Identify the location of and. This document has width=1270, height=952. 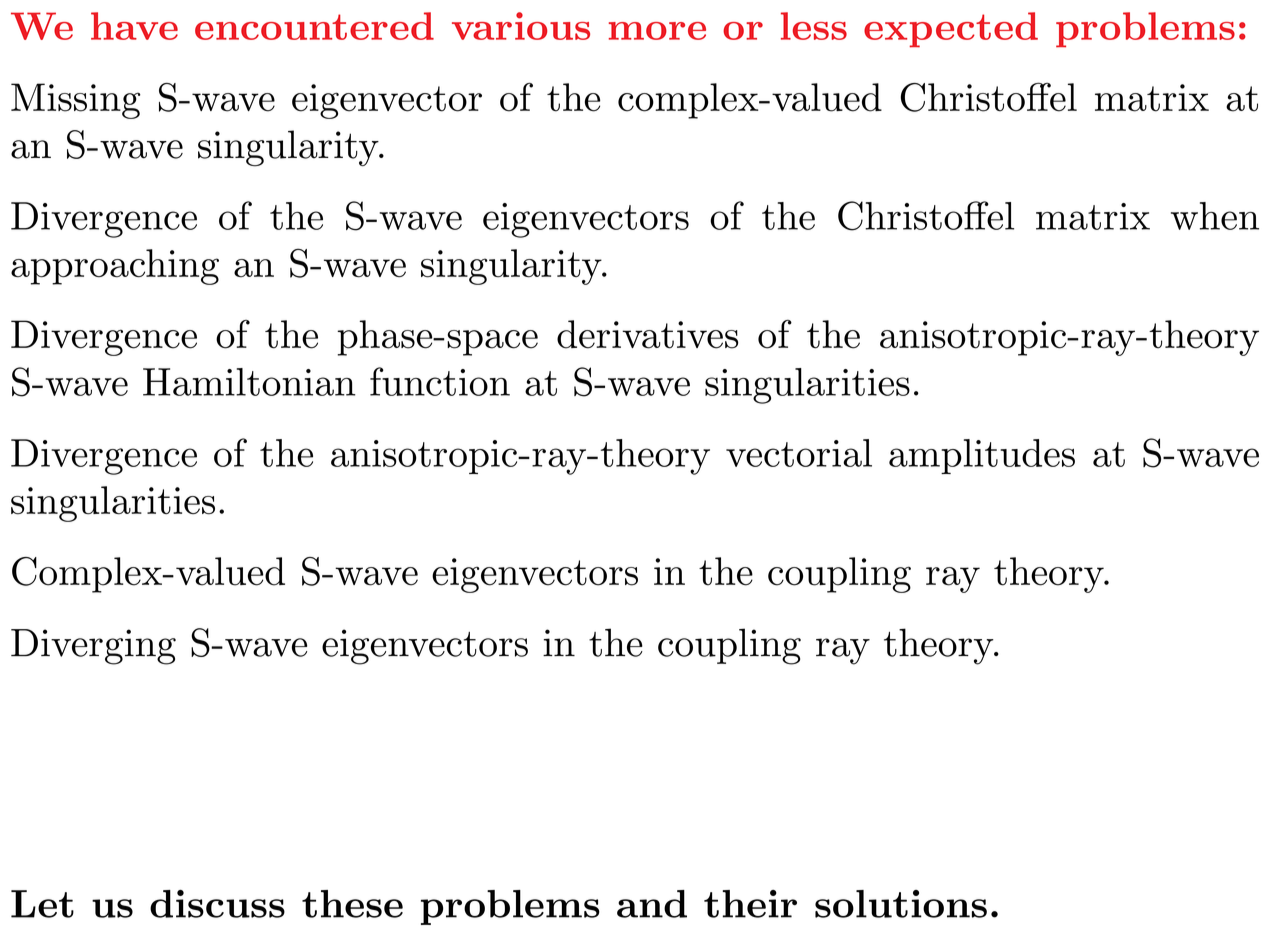
(652, 904).
